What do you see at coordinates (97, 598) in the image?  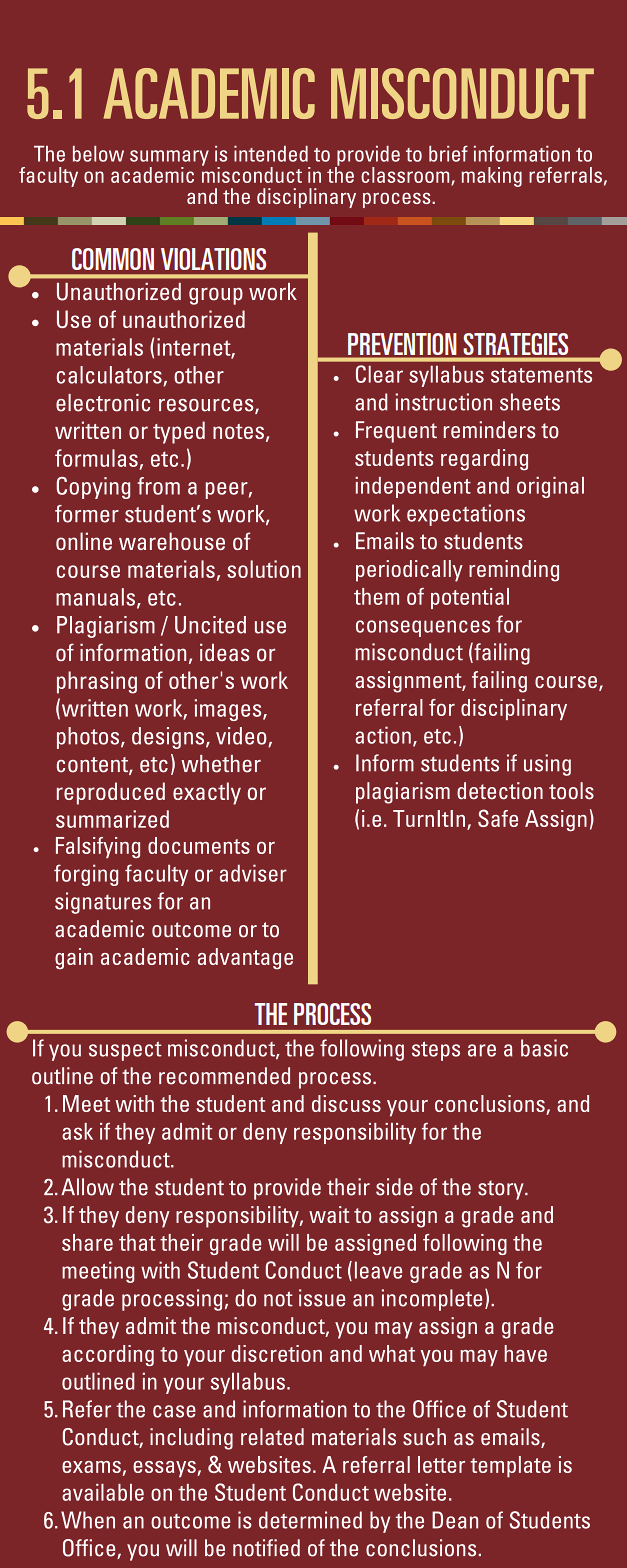 I see `manuals` at bounding box center [97, 598].
